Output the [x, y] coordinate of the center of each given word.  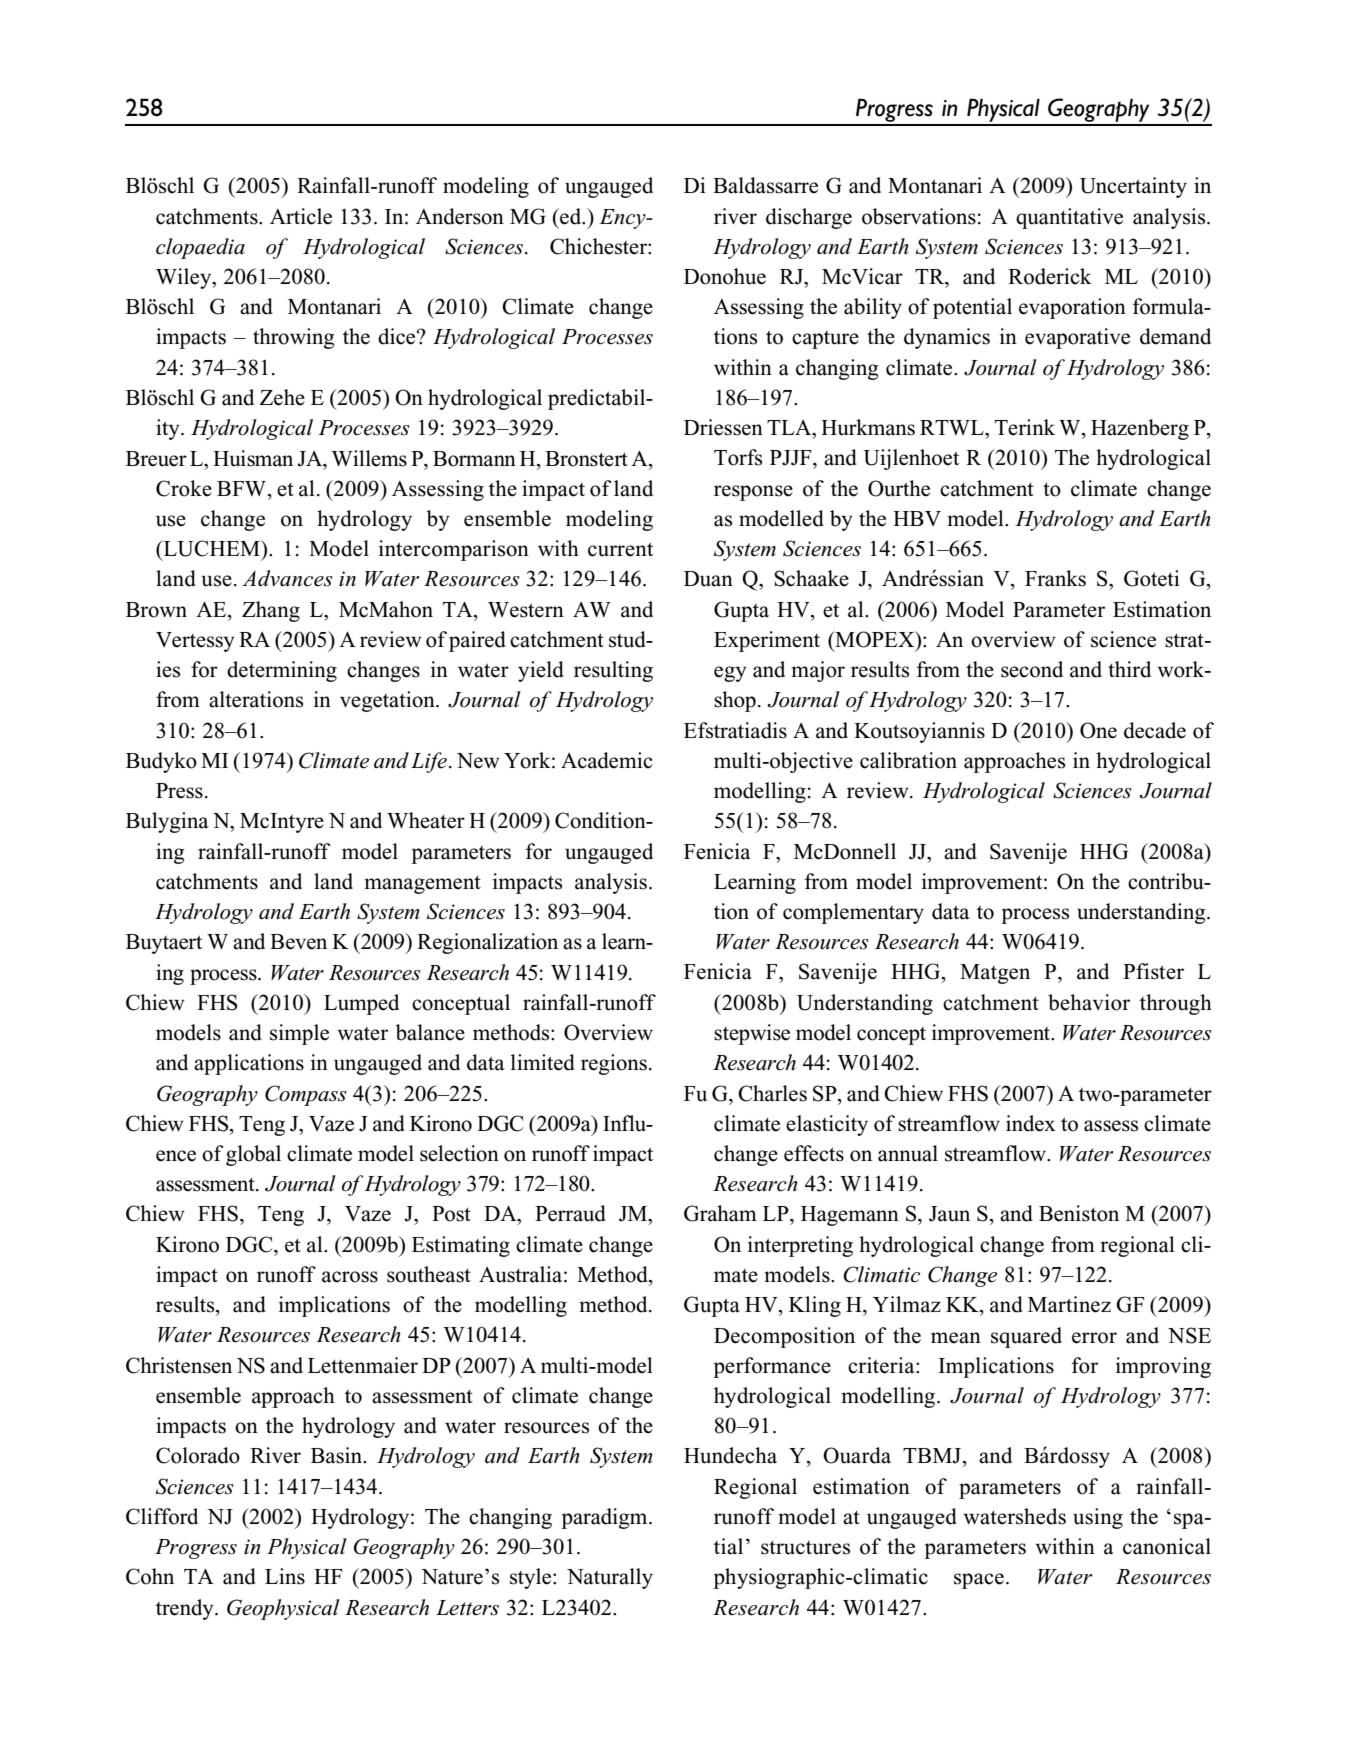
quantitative [1069, 218]
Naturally [610, 1578]
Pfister [1153, 971]
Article [301, 216]
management [422, 885]
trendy [186, 1609]
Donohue [725, 276]
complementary [853, 913]
